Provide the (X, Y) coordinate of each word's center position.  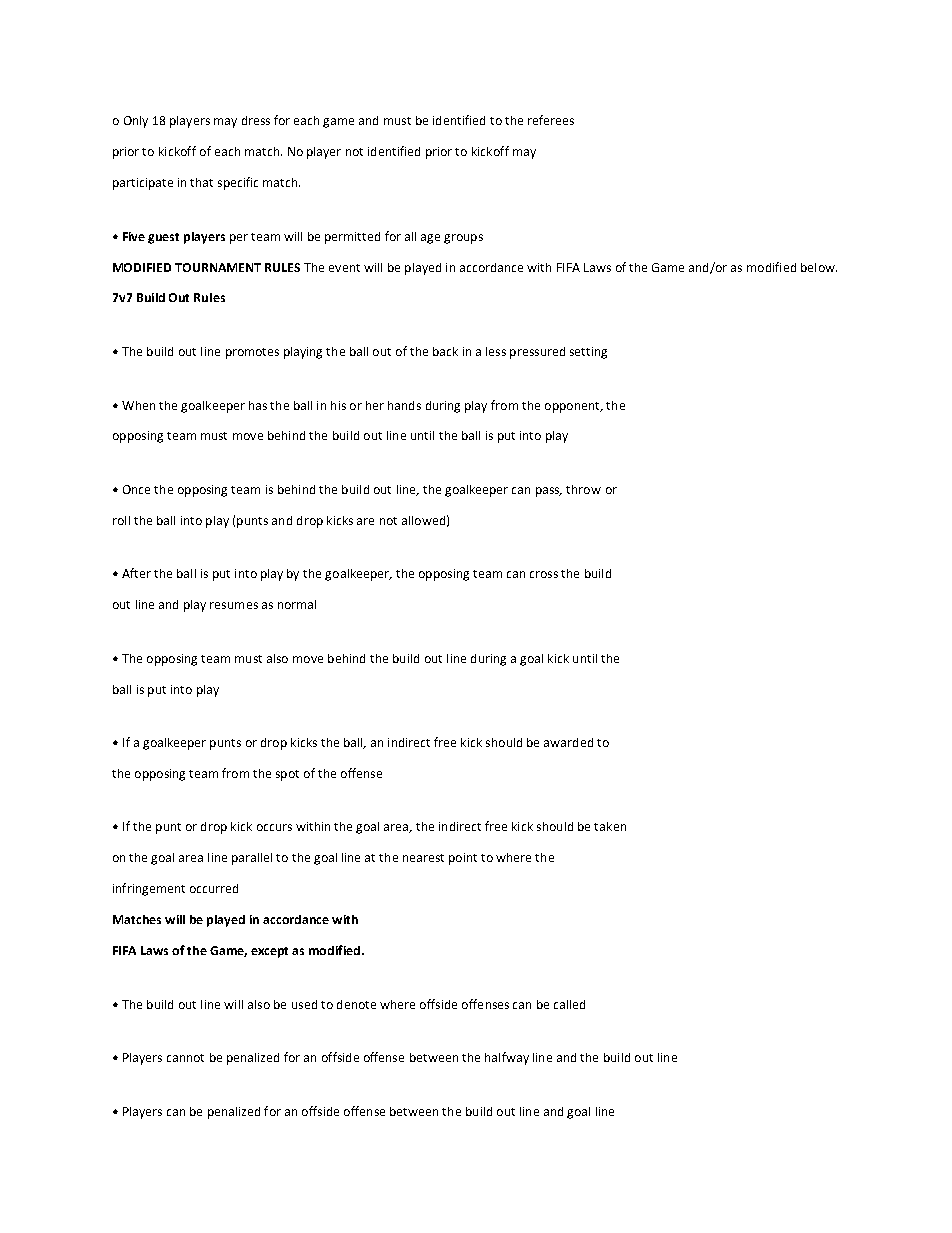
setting (588, 353)
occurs (274, 827)
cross (544, 574)
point (463, 859)
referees (551, 120)
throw (583, 489)
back (445, 351)
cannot (185, 1058)
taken (610, 826)
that (201, 182)
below (819, 267)
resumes (234, 605)
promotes (252, 353)
